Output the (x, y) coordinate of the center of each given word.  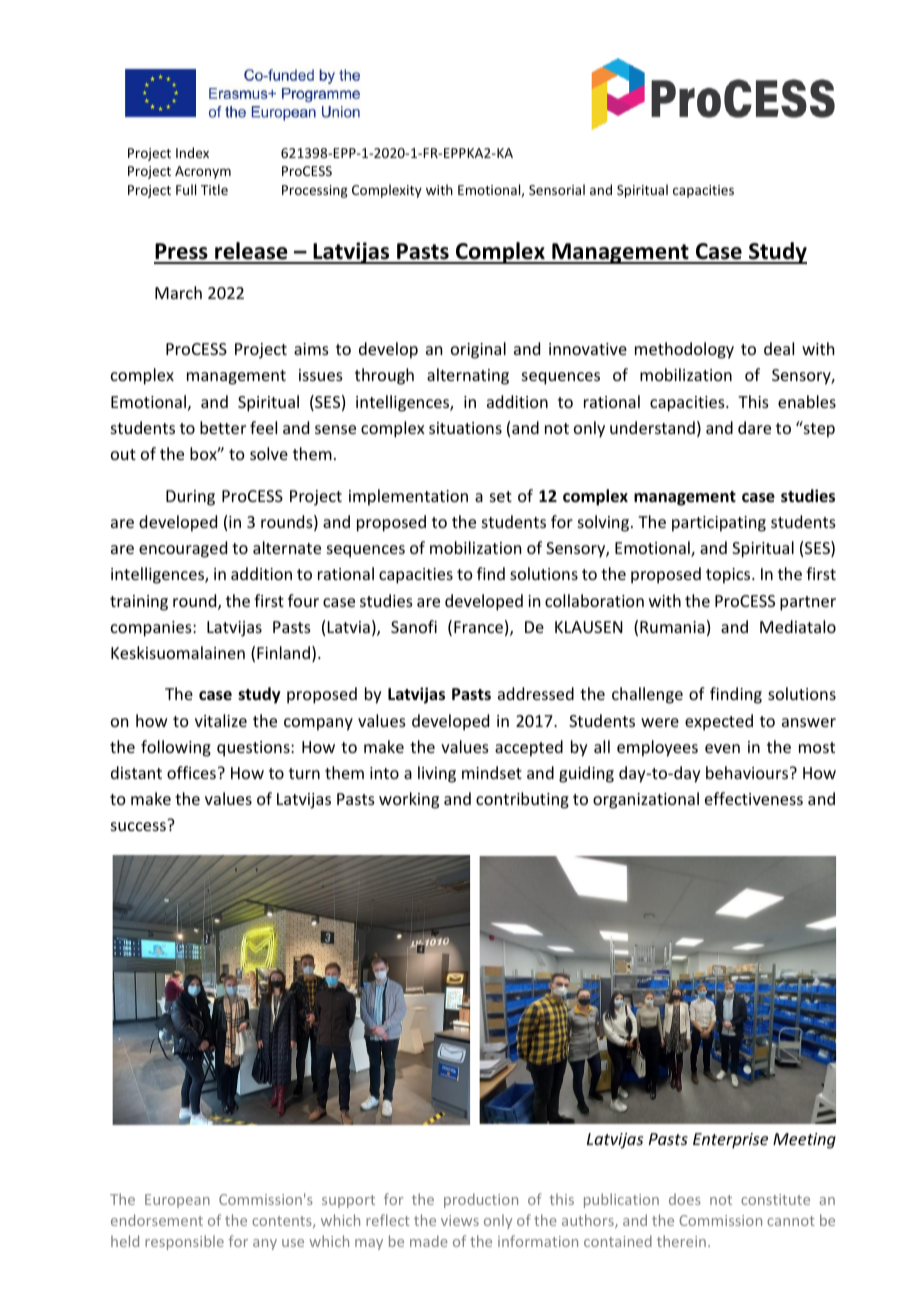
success (138, 826)
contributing (522, 800)
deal (779, 348)
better (223, 427)
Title (214, 189)
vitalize (221, 720)
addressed (536, 693)
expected (719, 722)
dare (754, 427)
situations (465, 428)
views (460, 1220)
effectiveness (754, 798)
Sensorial (557, 189)
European (177, 1201)
